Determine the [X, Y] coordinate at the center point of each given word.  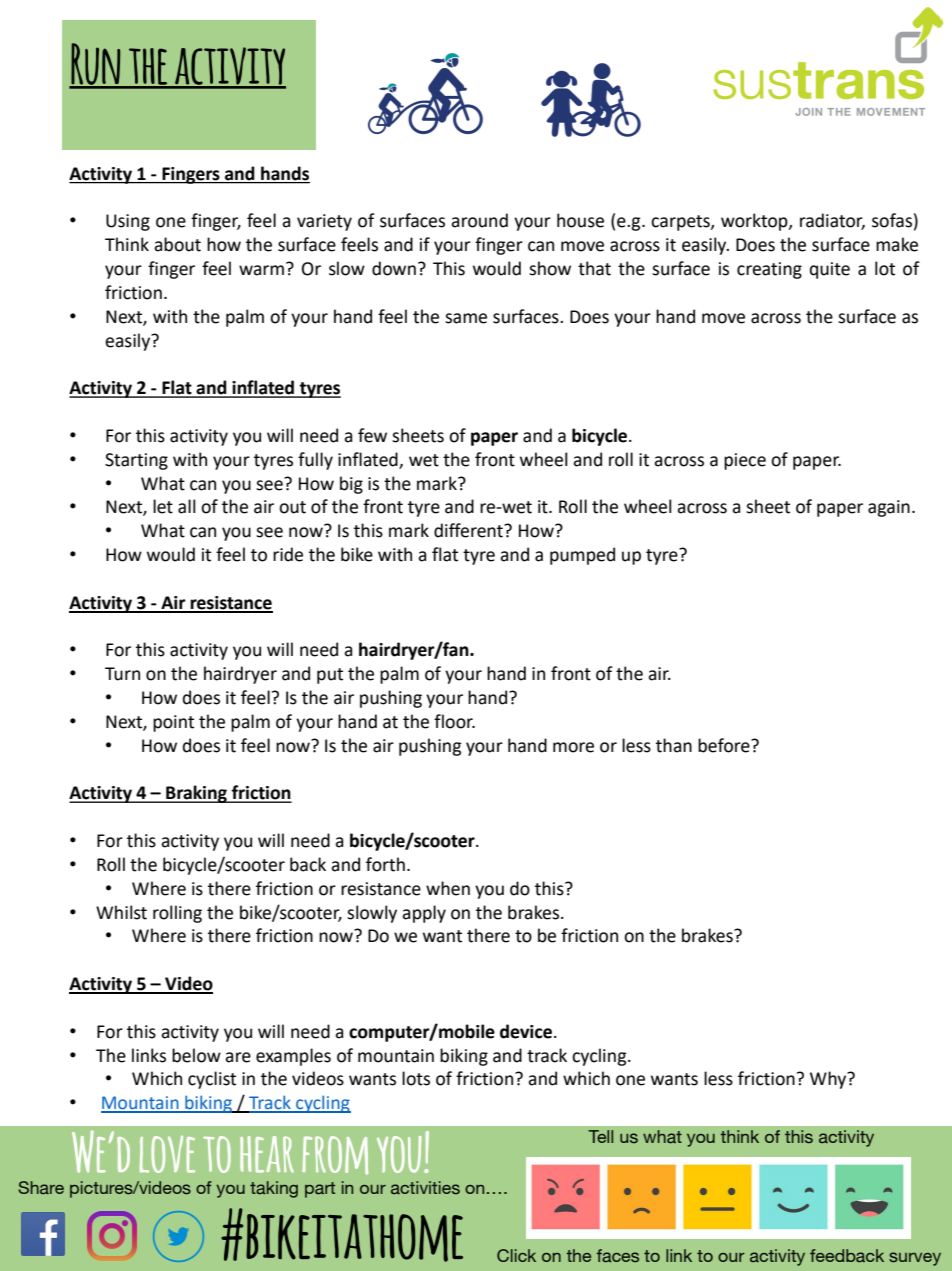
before [725, 745]
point [173, 723]
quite [830, 270]
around [479, 220]
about [177, 244]
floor [454, 721]
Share [41, 1187]
